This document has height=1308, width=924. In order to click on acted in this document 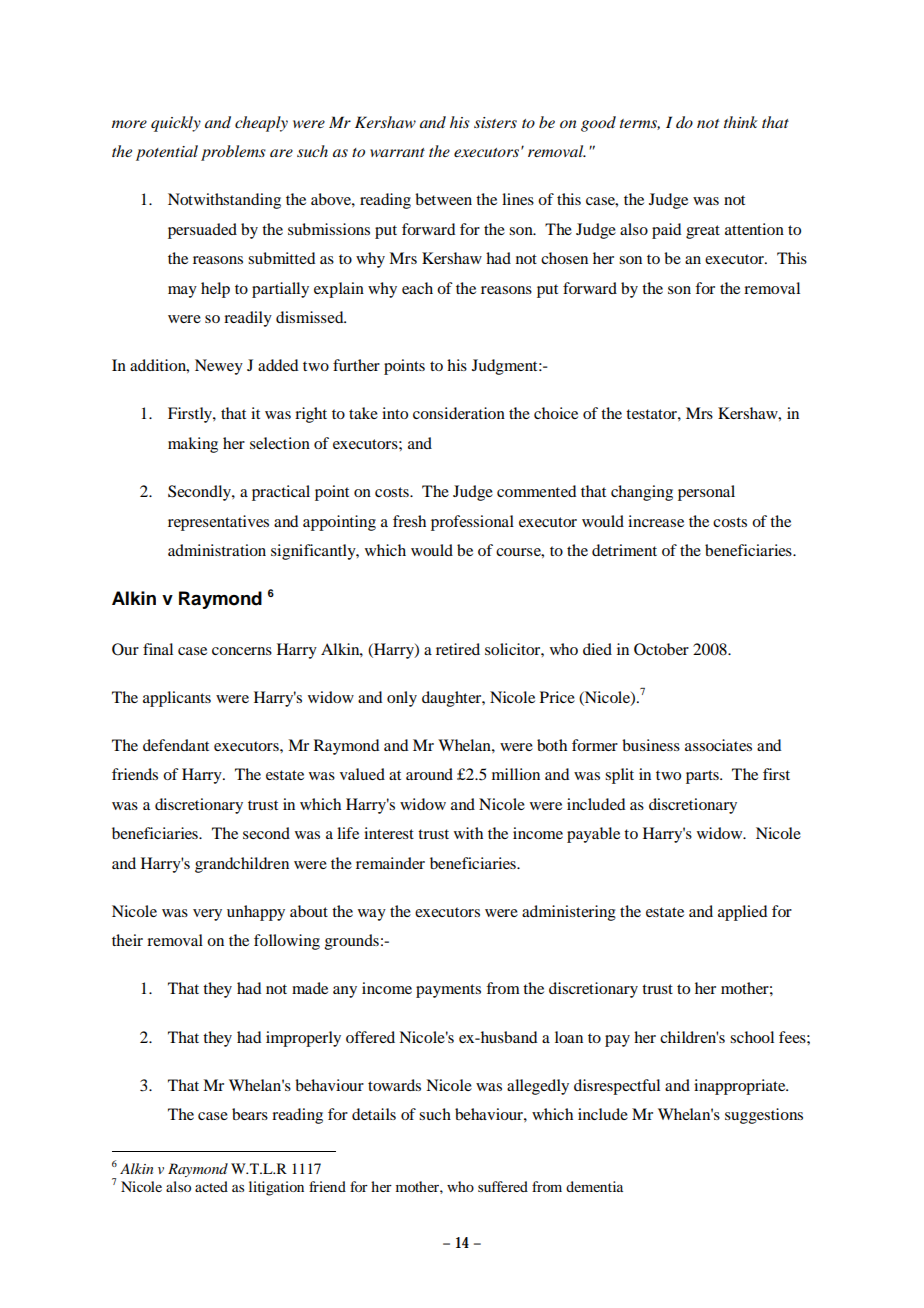, I will do `click(211, 1186)`.
